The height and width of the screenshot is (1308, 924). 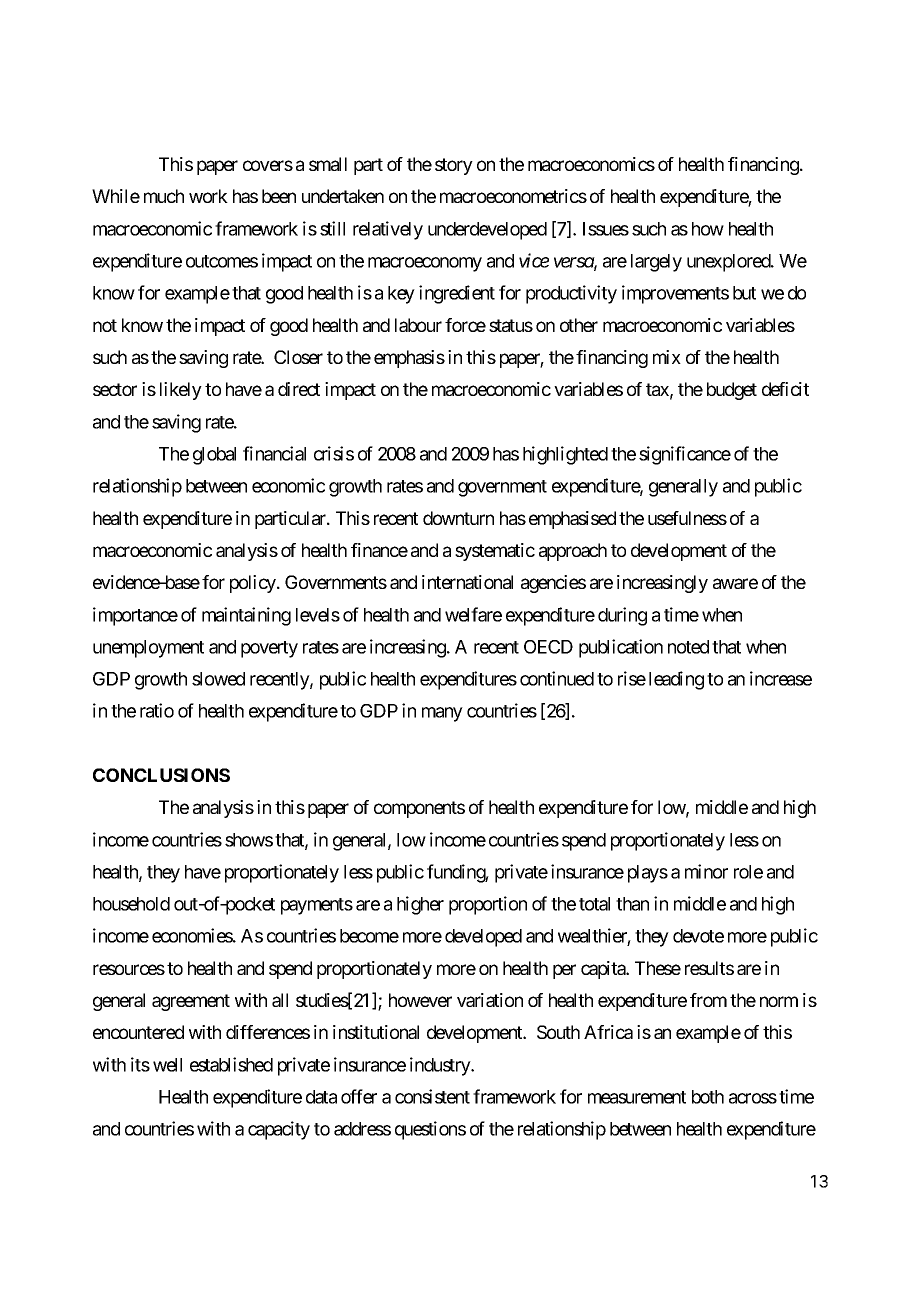 I want to click on minor, so click(x=706, y=871).
